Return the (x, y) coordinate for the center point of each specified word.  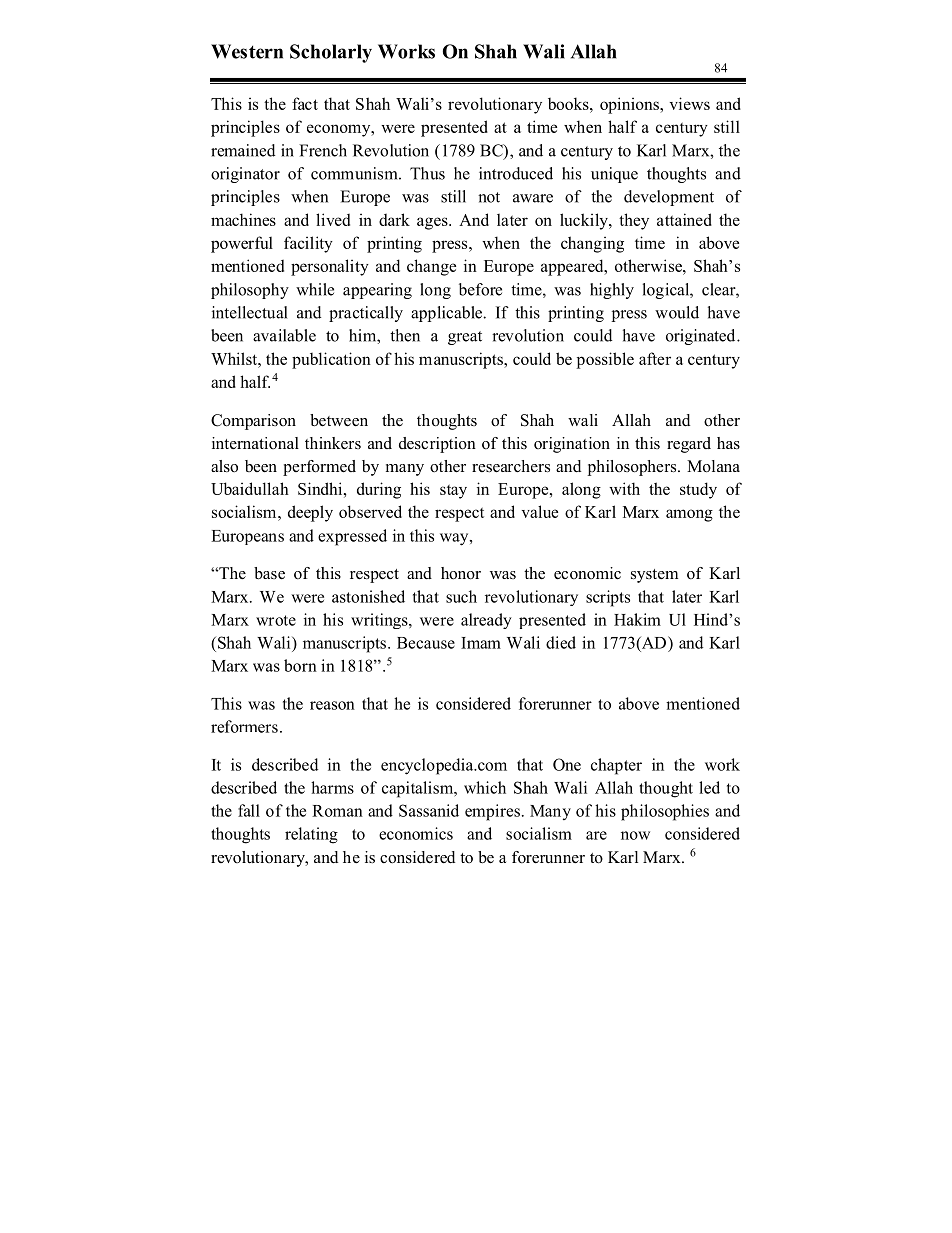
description (437, 445)
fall (249, 810)
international (255, 443)
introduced (516, 173)
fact (305, 103)
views (690, 103)
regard (689, 445)
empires (492, 812)
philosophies (665, 812)
